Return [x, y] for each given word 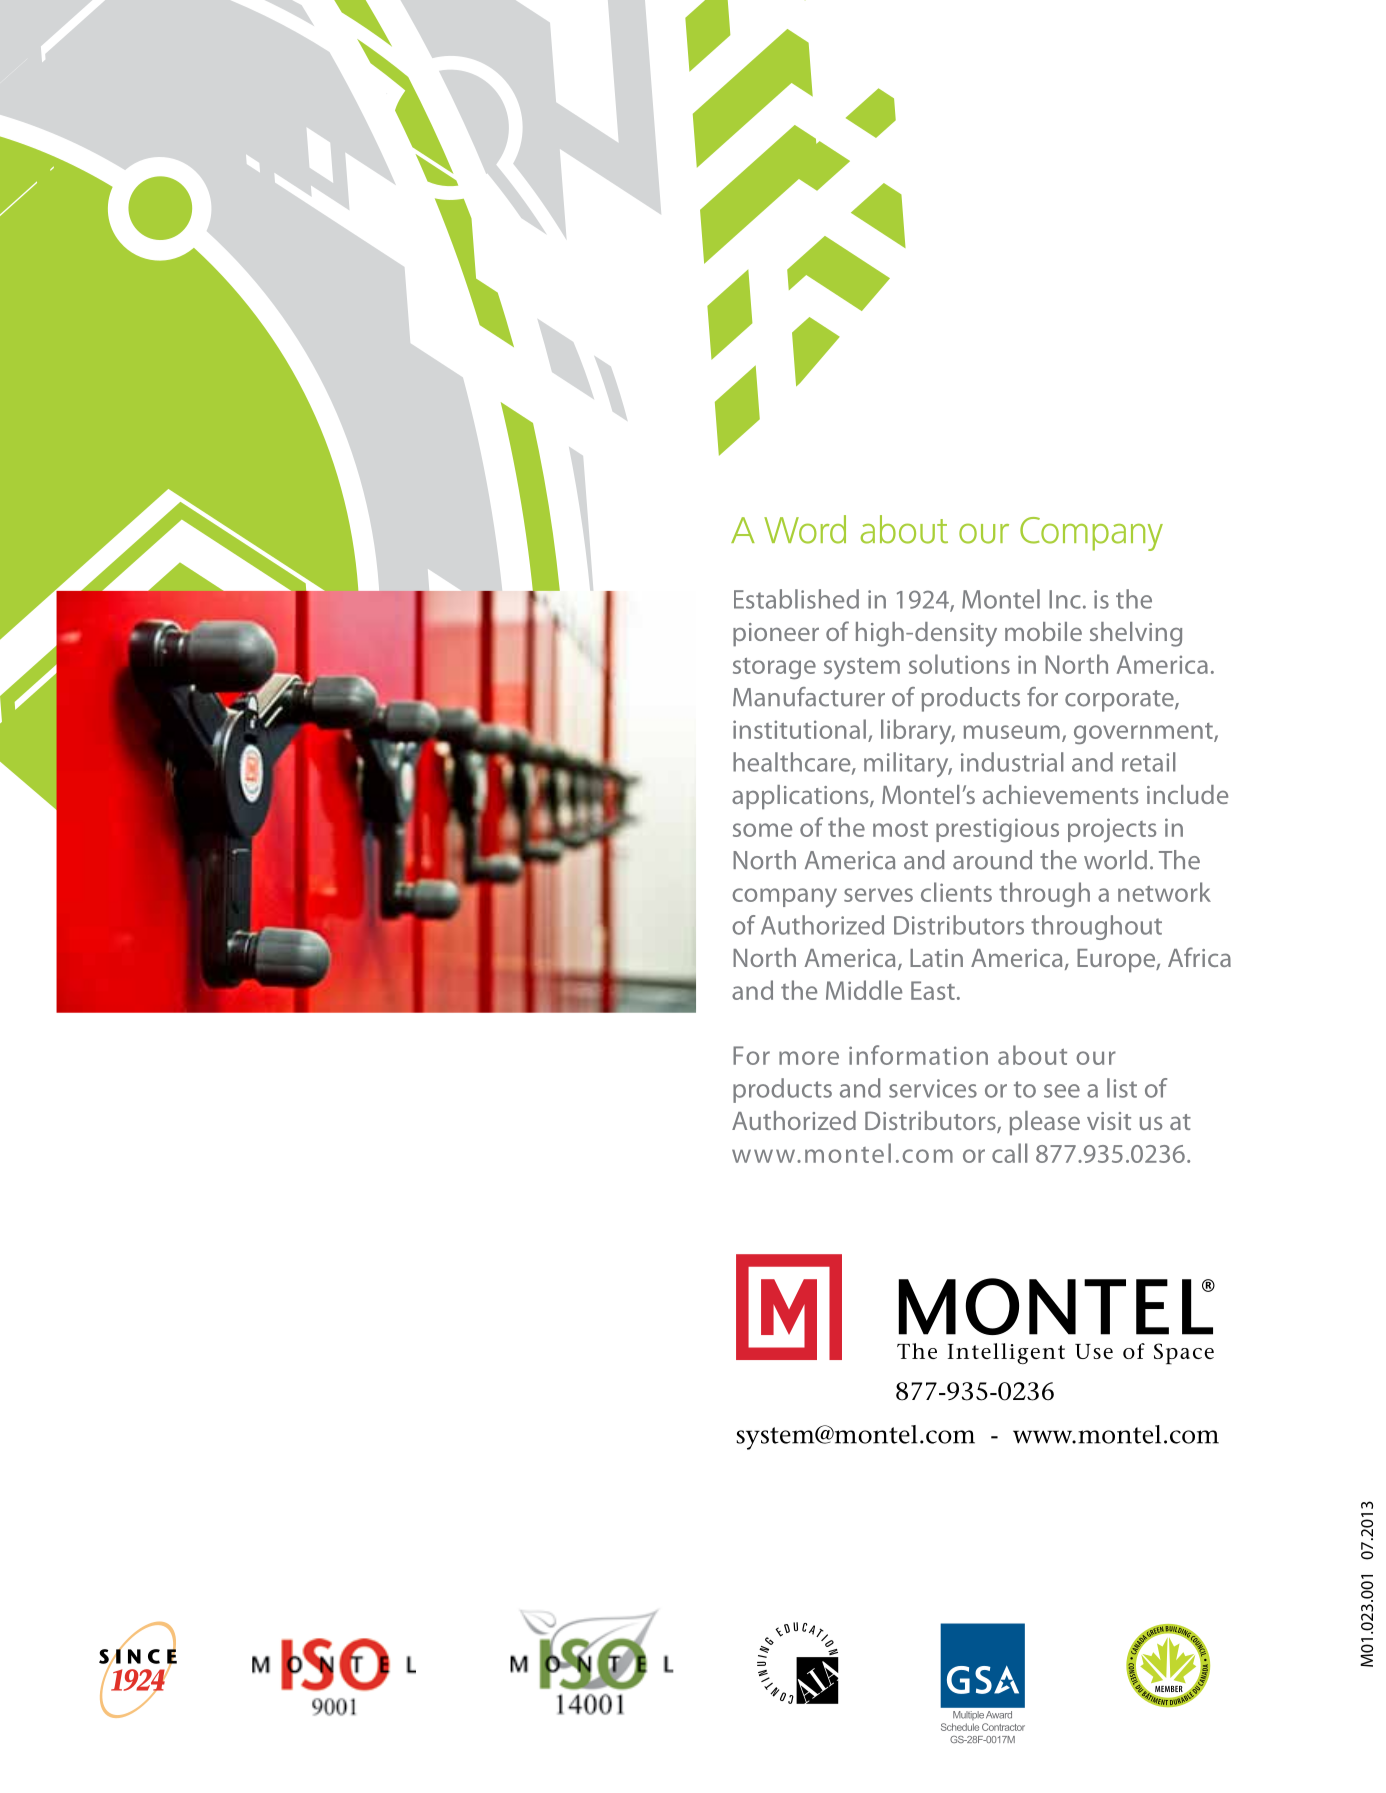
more [809, 1058]
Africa [1199, 957]
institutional [799, 729]
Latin [936, 958]
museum [1012, 732]
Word [805, 529]
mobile [1043, 631]
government [1144, 733]
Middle [864, 990]
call [1009, 1153]
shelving [1136, 634]
